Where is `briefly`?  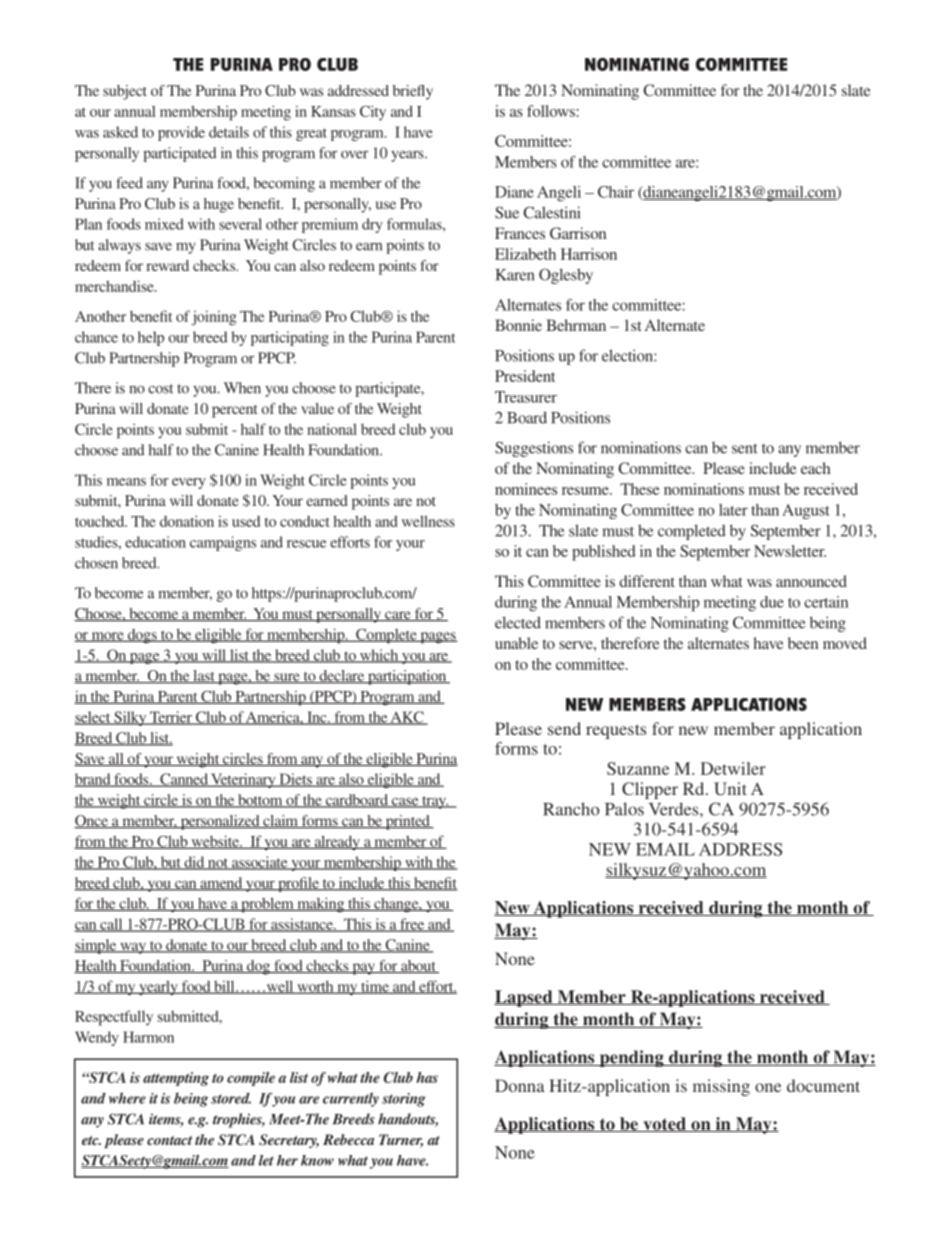
briefly is located at coordinates (413, 92).
